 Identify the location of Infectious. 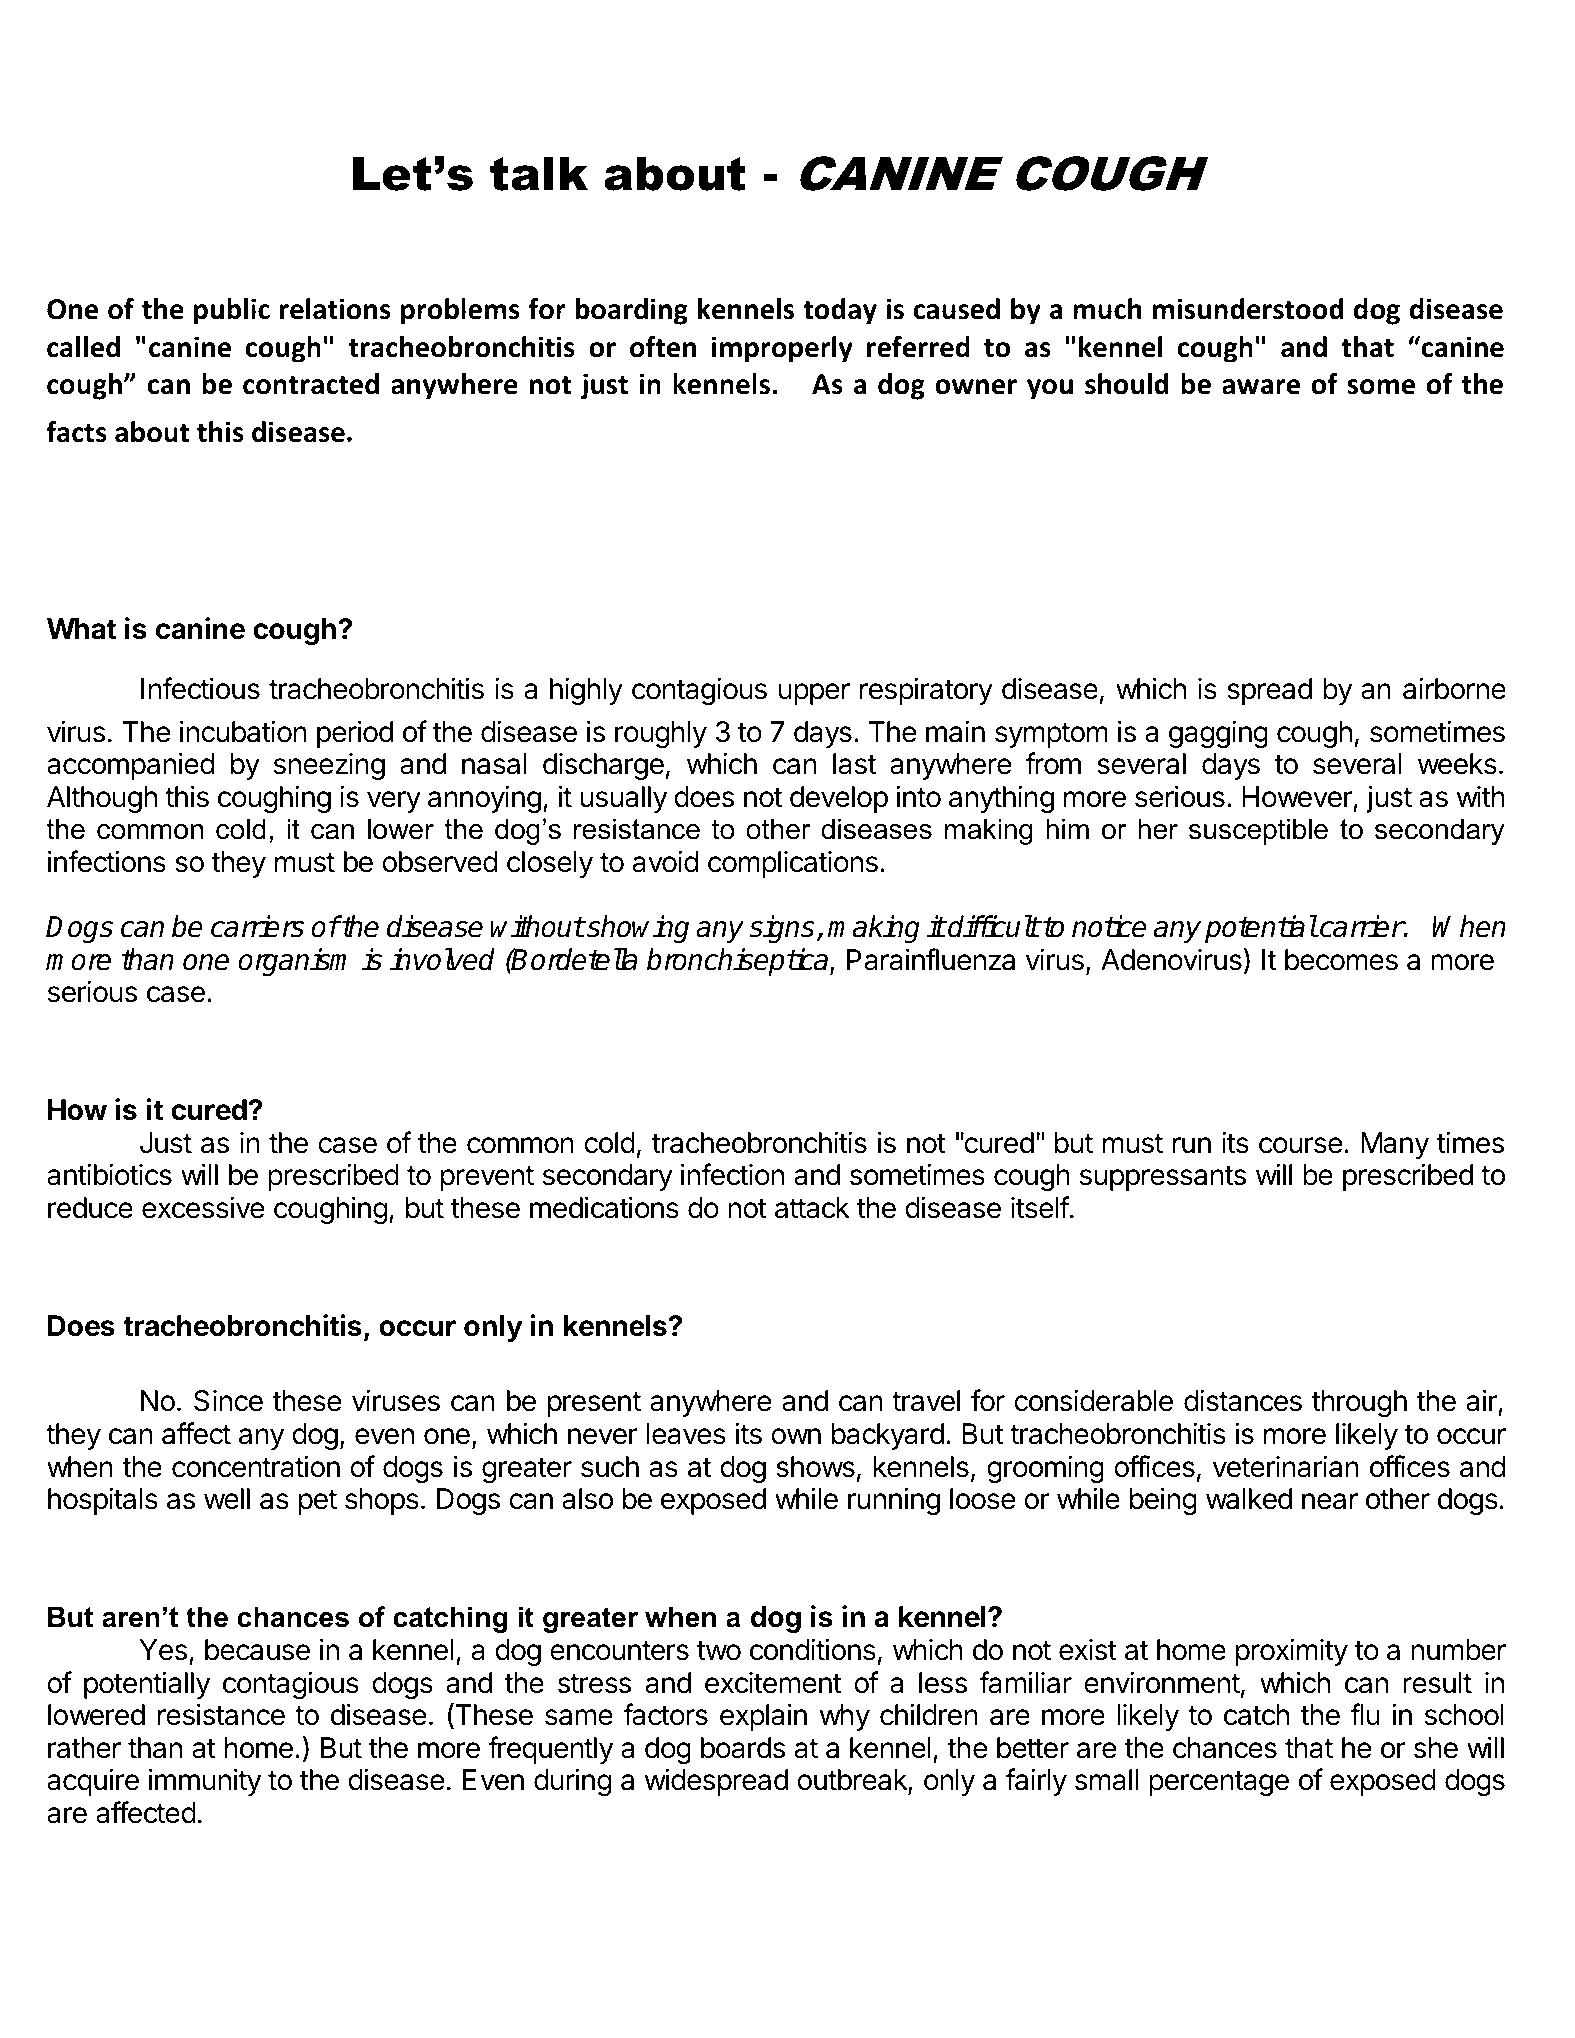
(200, 688).
